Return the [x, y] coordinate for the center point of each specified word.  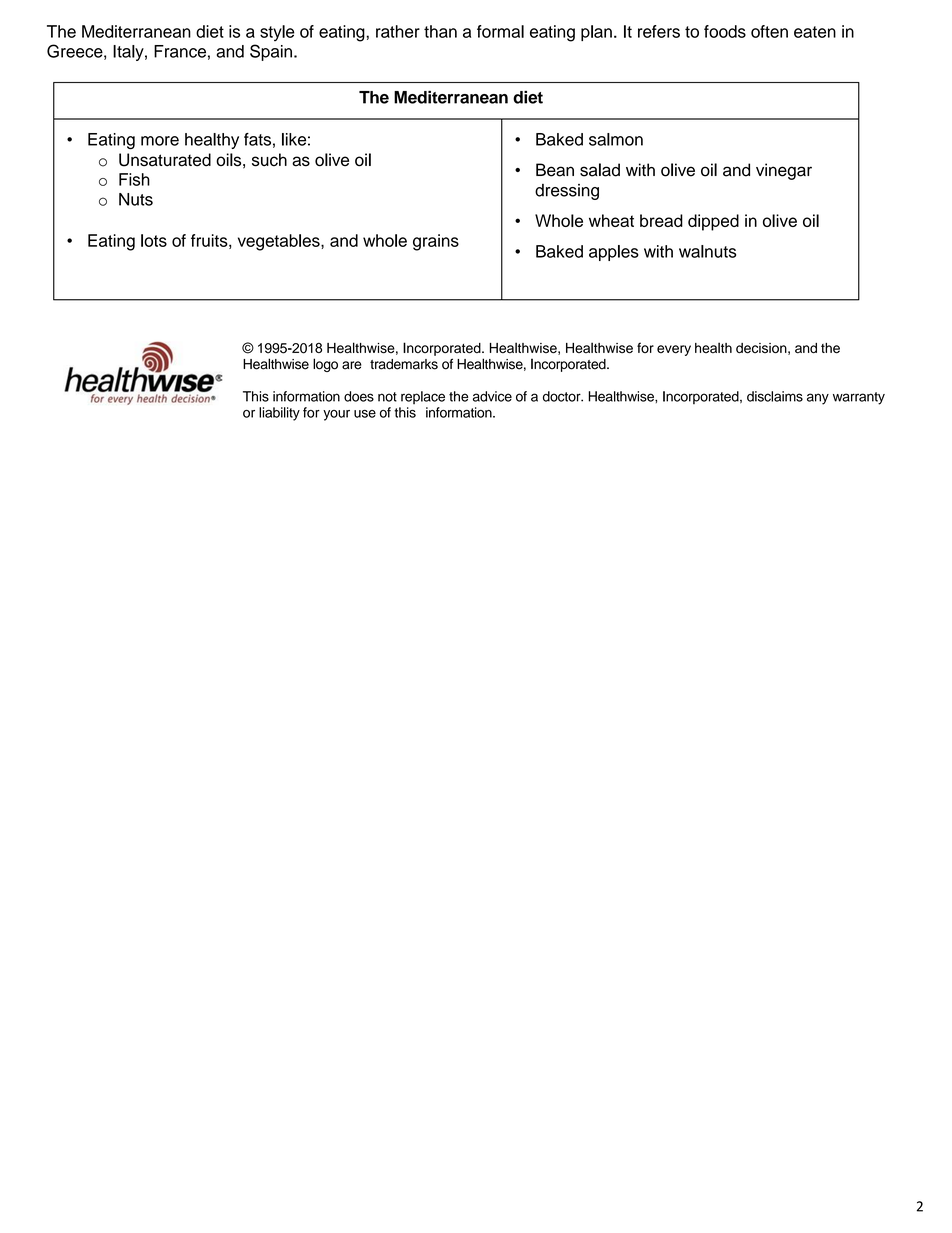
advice [492, 396]
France [180, 51]
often [769, 31]
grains [436, 242]
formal [500, 31]
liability [279, 414]
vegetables [280, 242]
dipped [713, 222]
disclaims [775, 396]
